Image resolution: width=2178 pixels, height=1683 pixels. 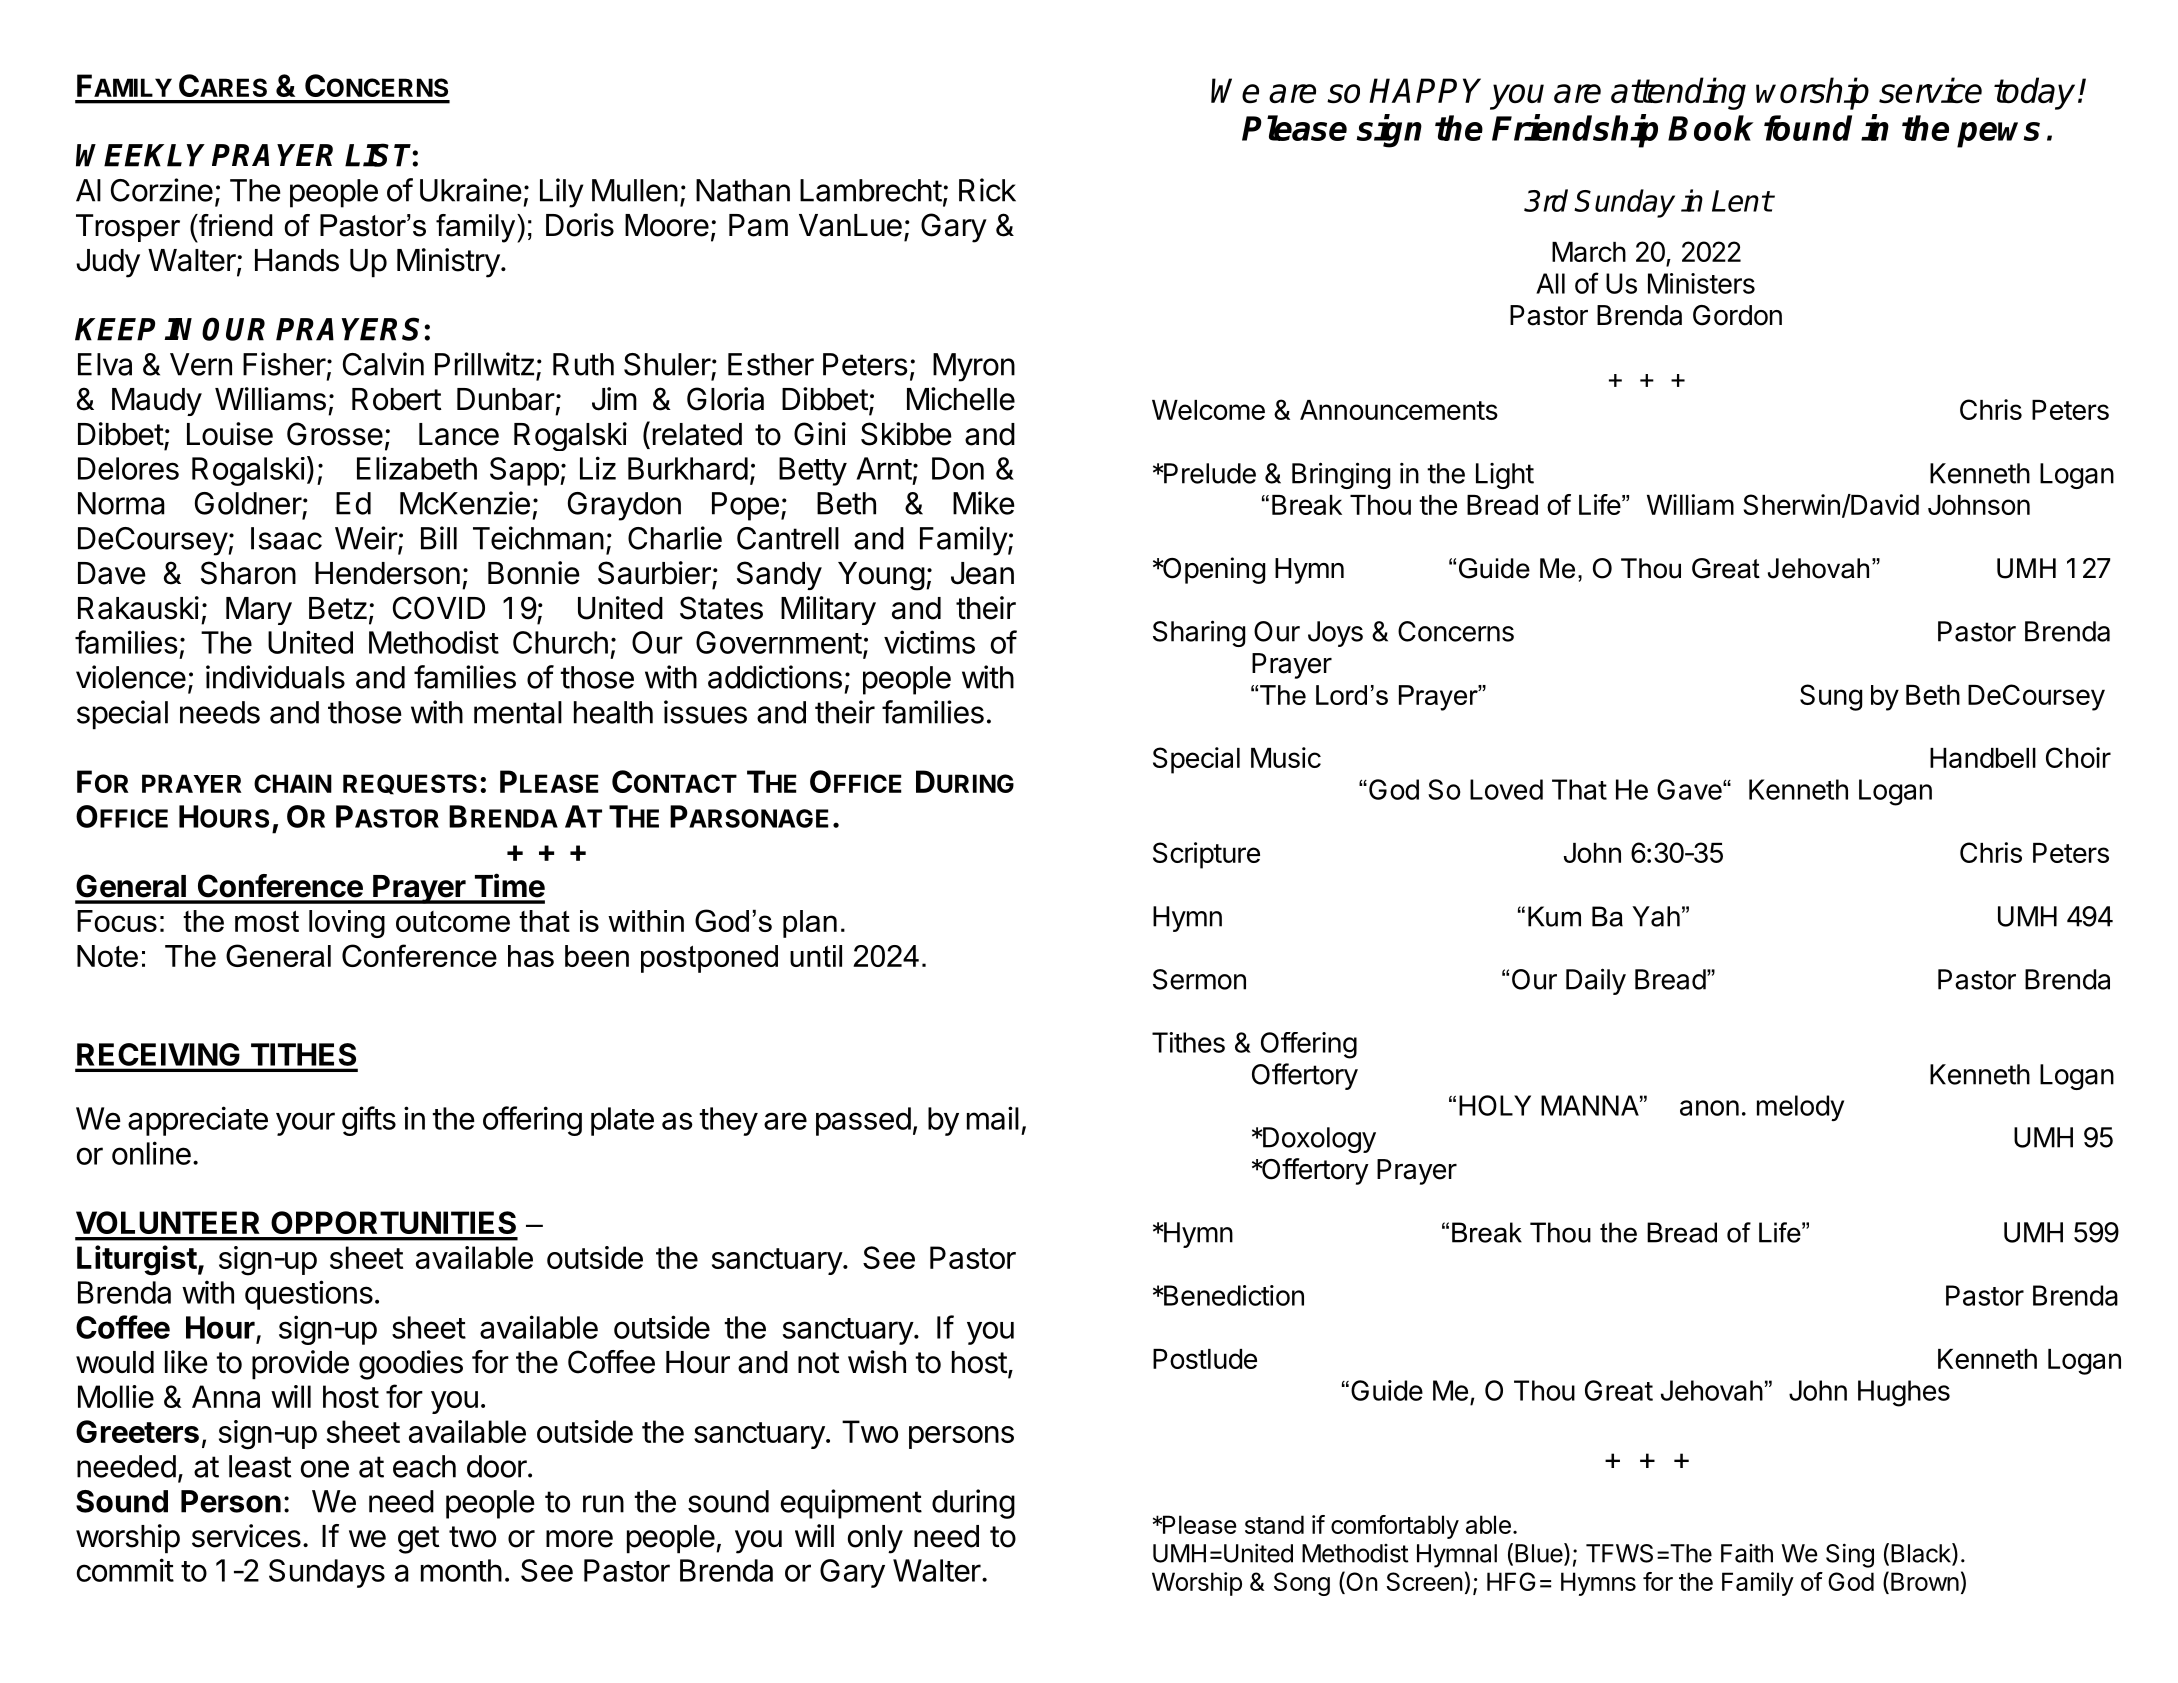 What do you see at coordinates (1505, 476) in the document?
I see `Light` at bounding box center [1505, 476].
